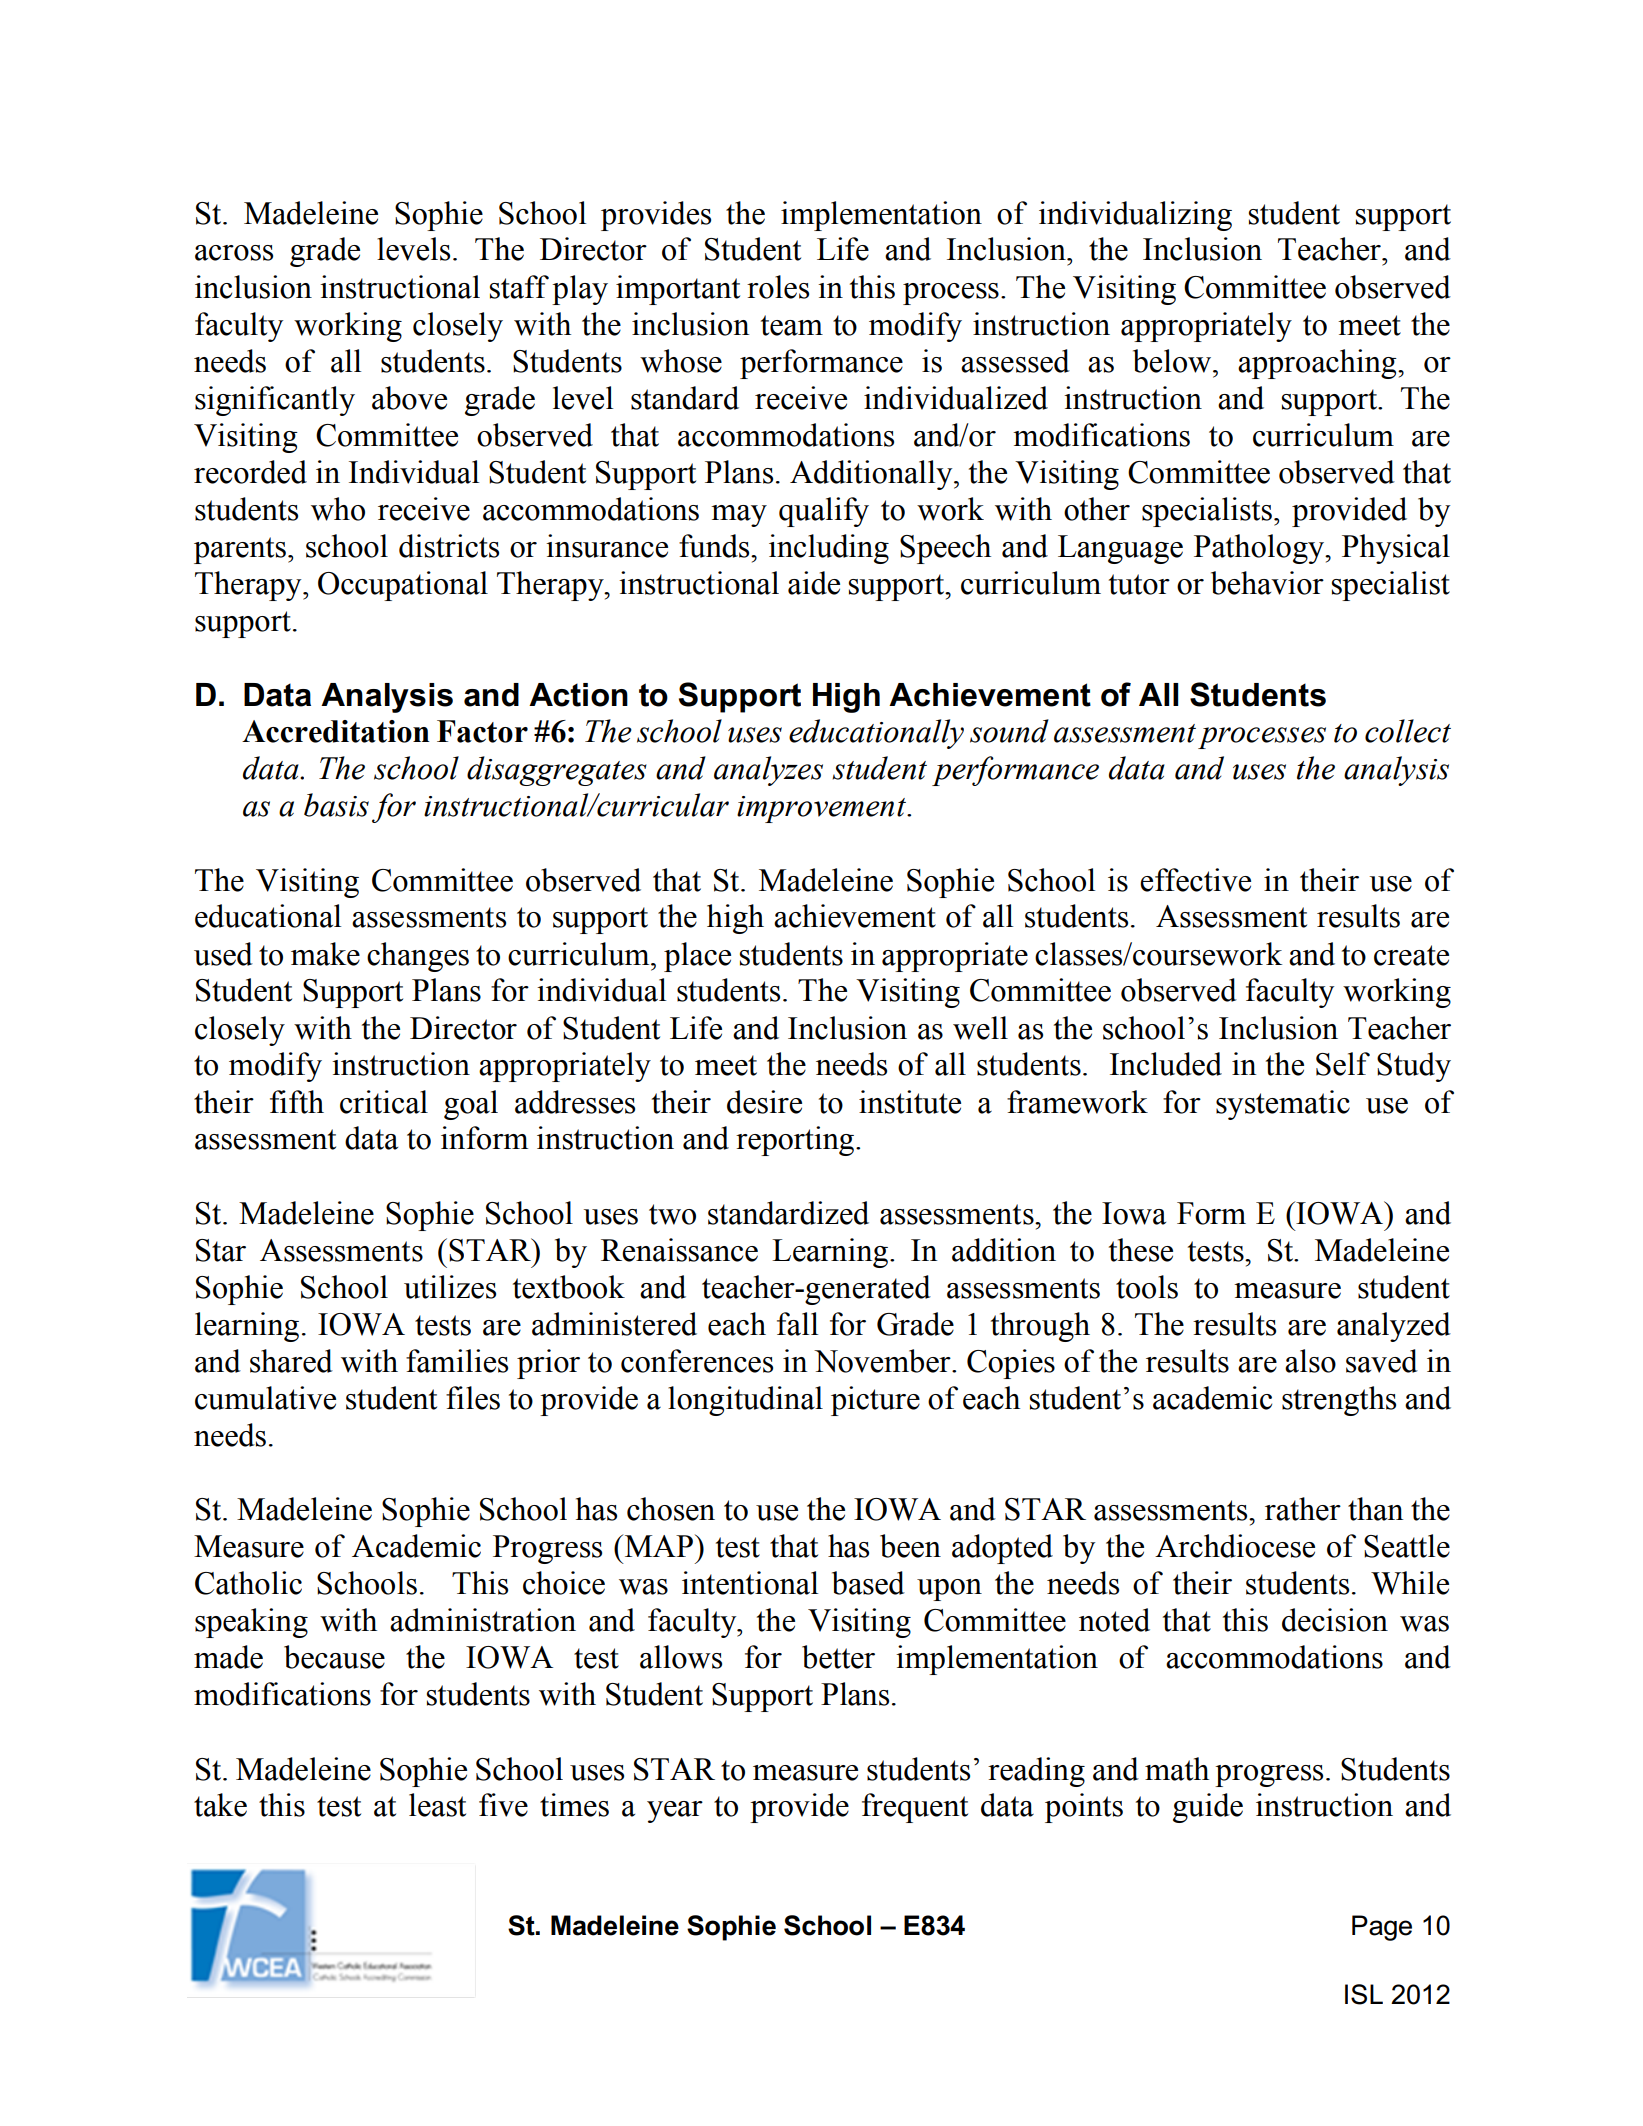 This screenshot has width=1643, height=2126. I want to click on team, so click(792, 325).
